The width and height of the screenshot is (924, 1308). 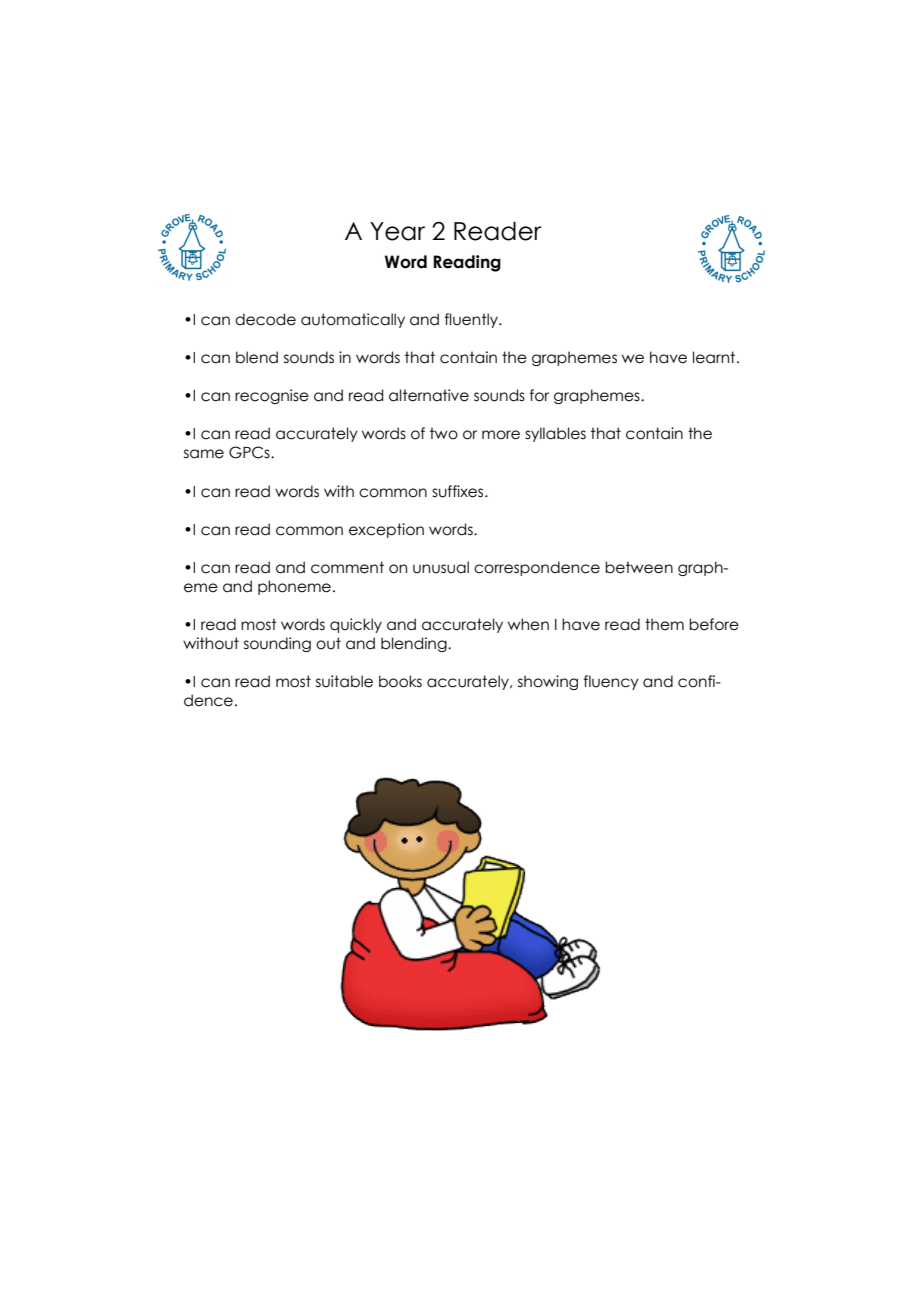 I want to click on between, so click(x=639, y=567).
